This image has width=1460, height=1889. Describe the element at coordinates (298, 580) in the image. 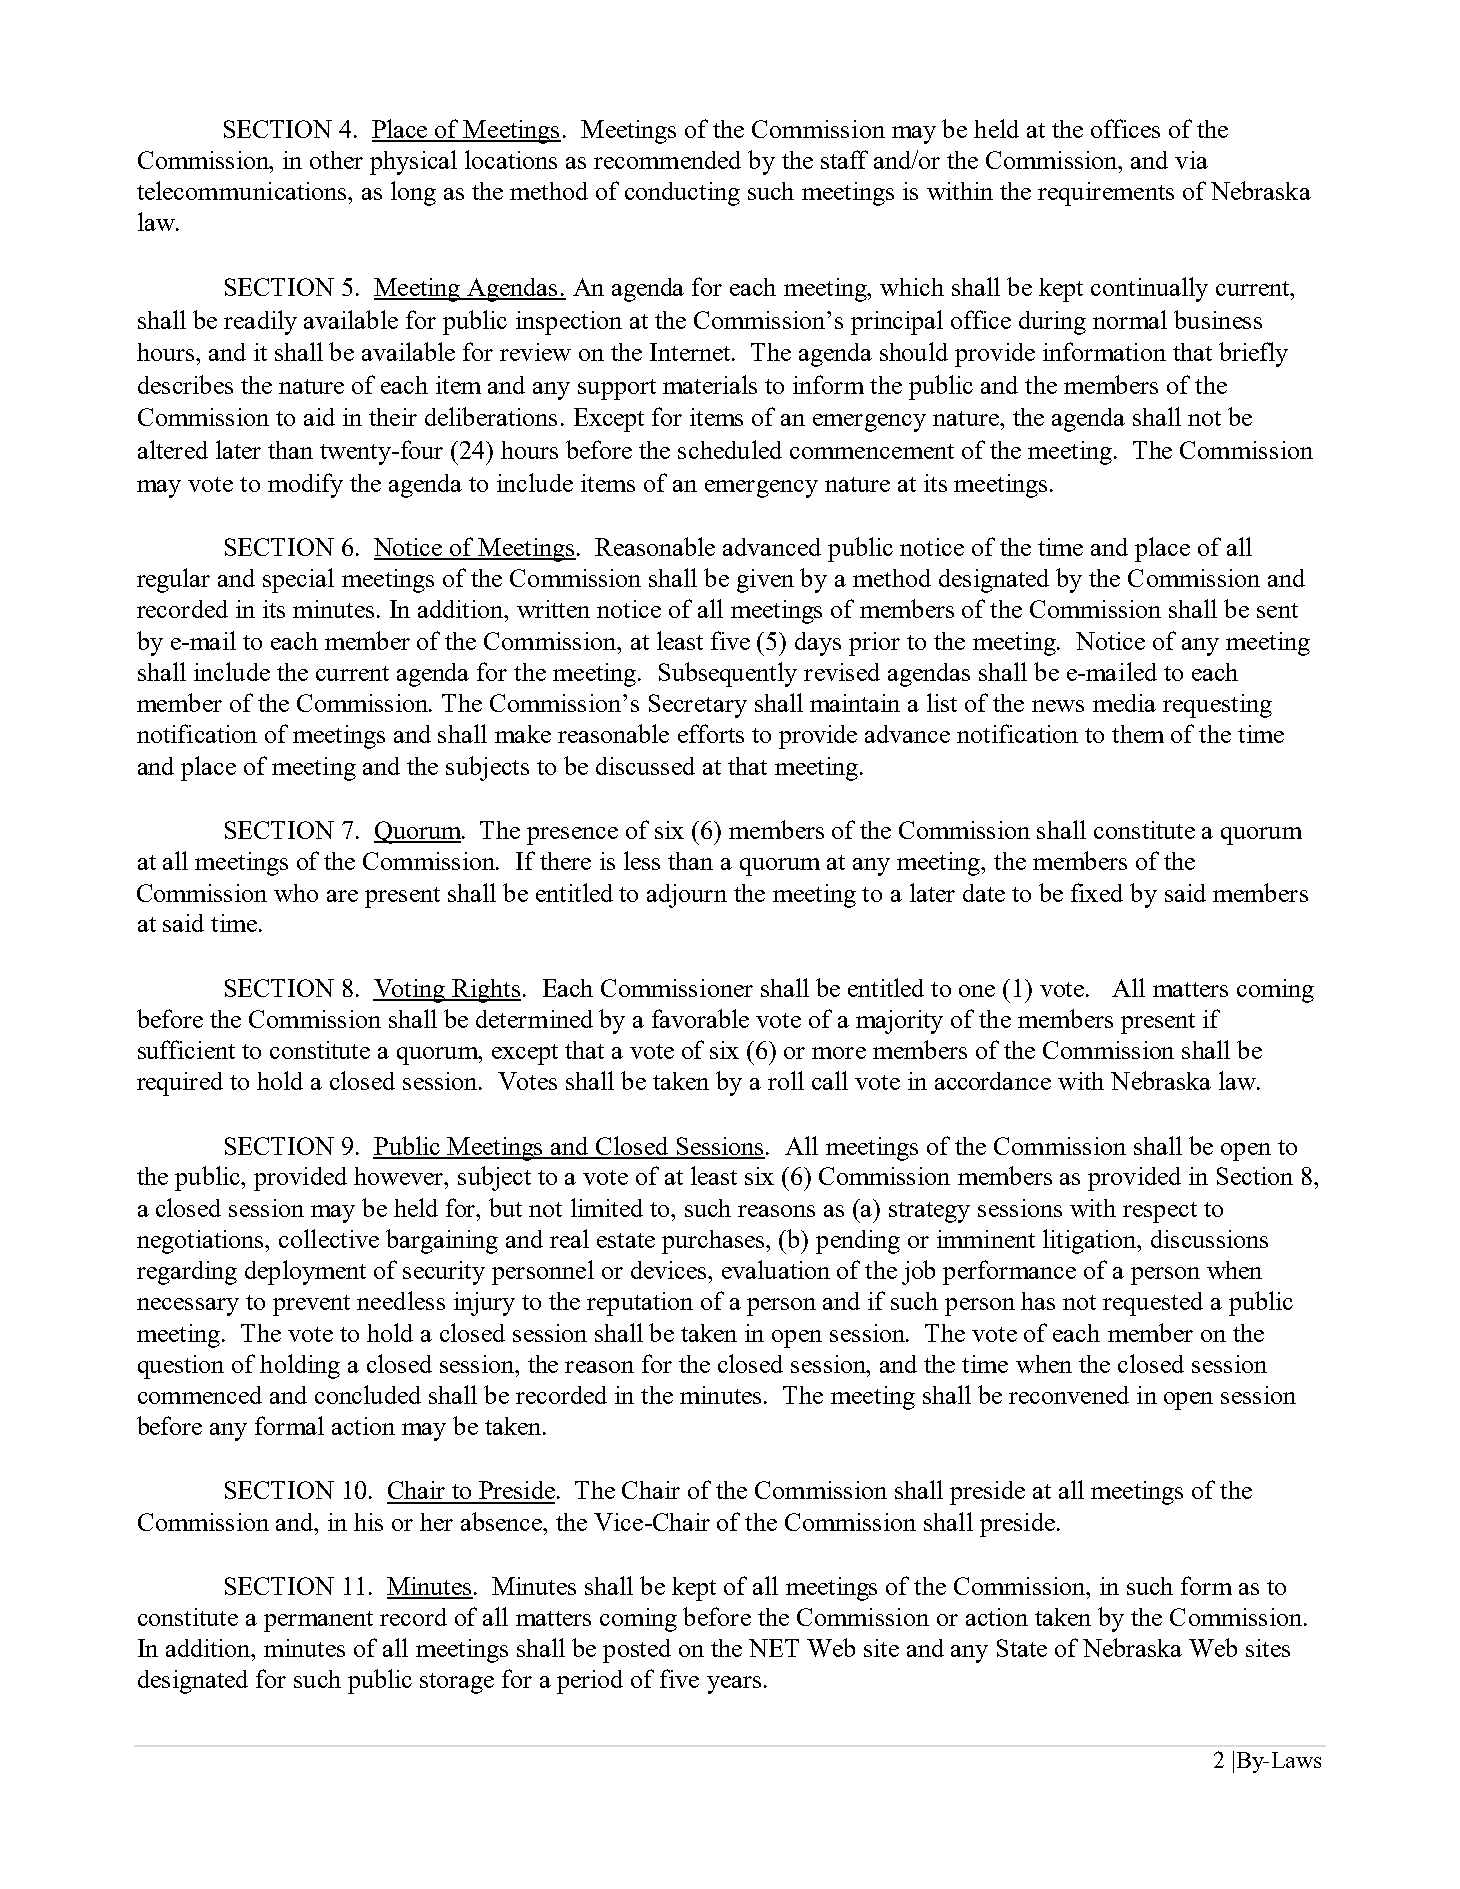

I see `special` at that location.
